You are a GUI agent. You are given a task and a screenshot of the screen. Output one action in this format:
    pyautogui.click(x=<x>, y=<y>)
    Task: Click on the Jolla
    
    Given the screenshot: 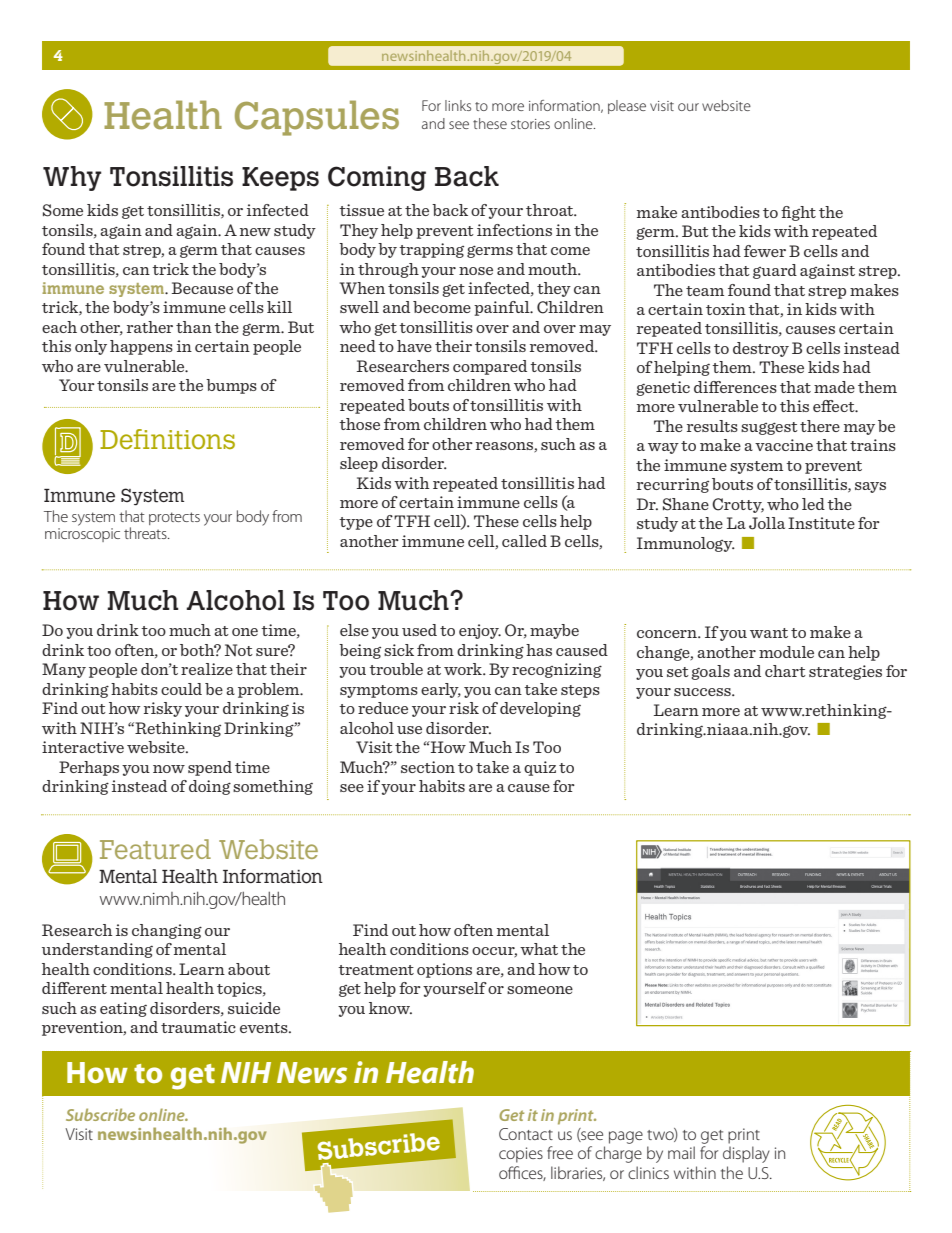 What is the action you would take?
    pyautogui.click(x=767, y=523)
